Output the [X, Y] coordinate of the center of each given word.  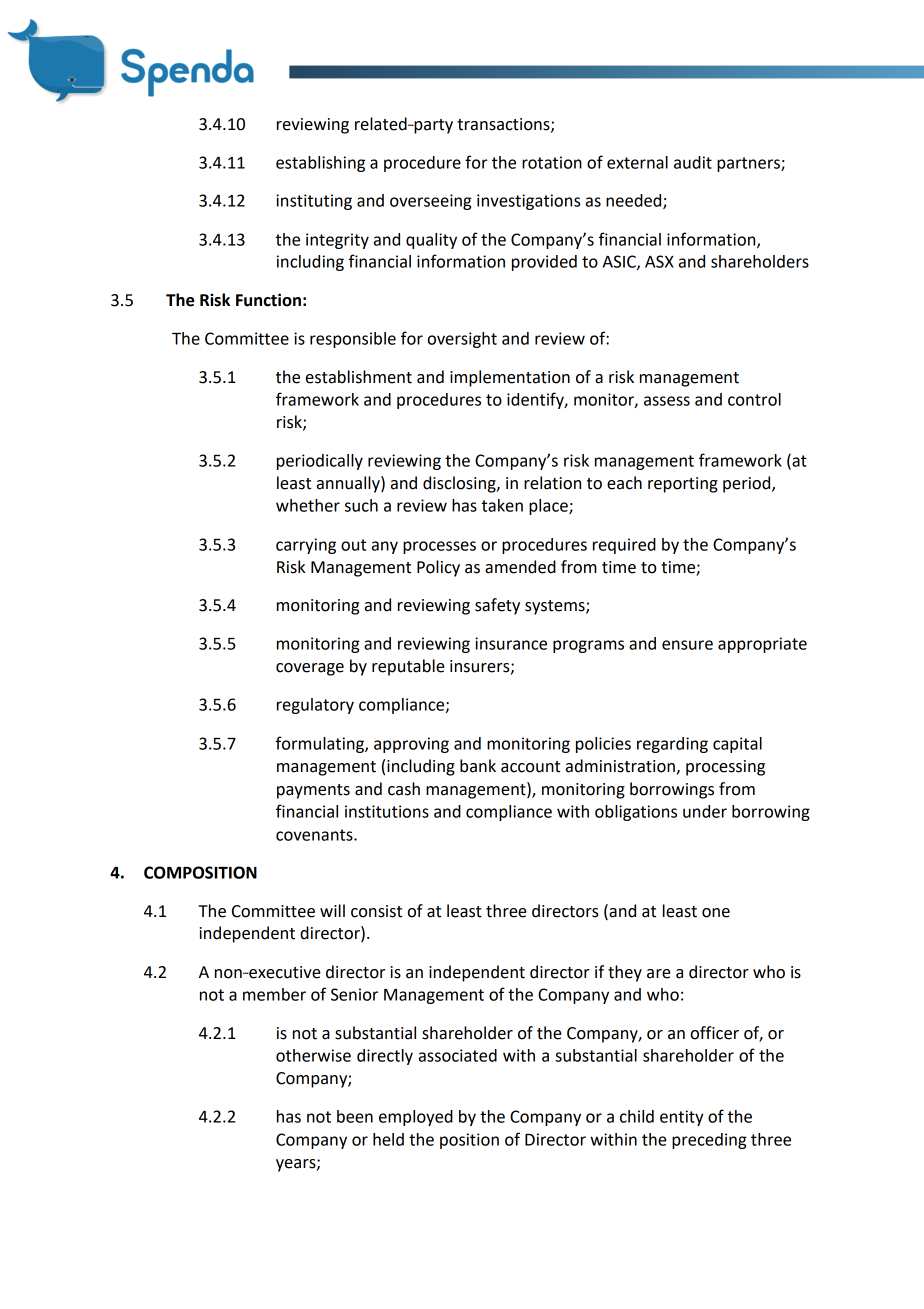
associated [458, 1055]
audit [693, 162]
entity [681, 1118]
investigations [528, 202]
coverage [310, 669]
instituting [314, 202]
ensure [687, 645]
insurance [511, 643]
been [355, 1116]
